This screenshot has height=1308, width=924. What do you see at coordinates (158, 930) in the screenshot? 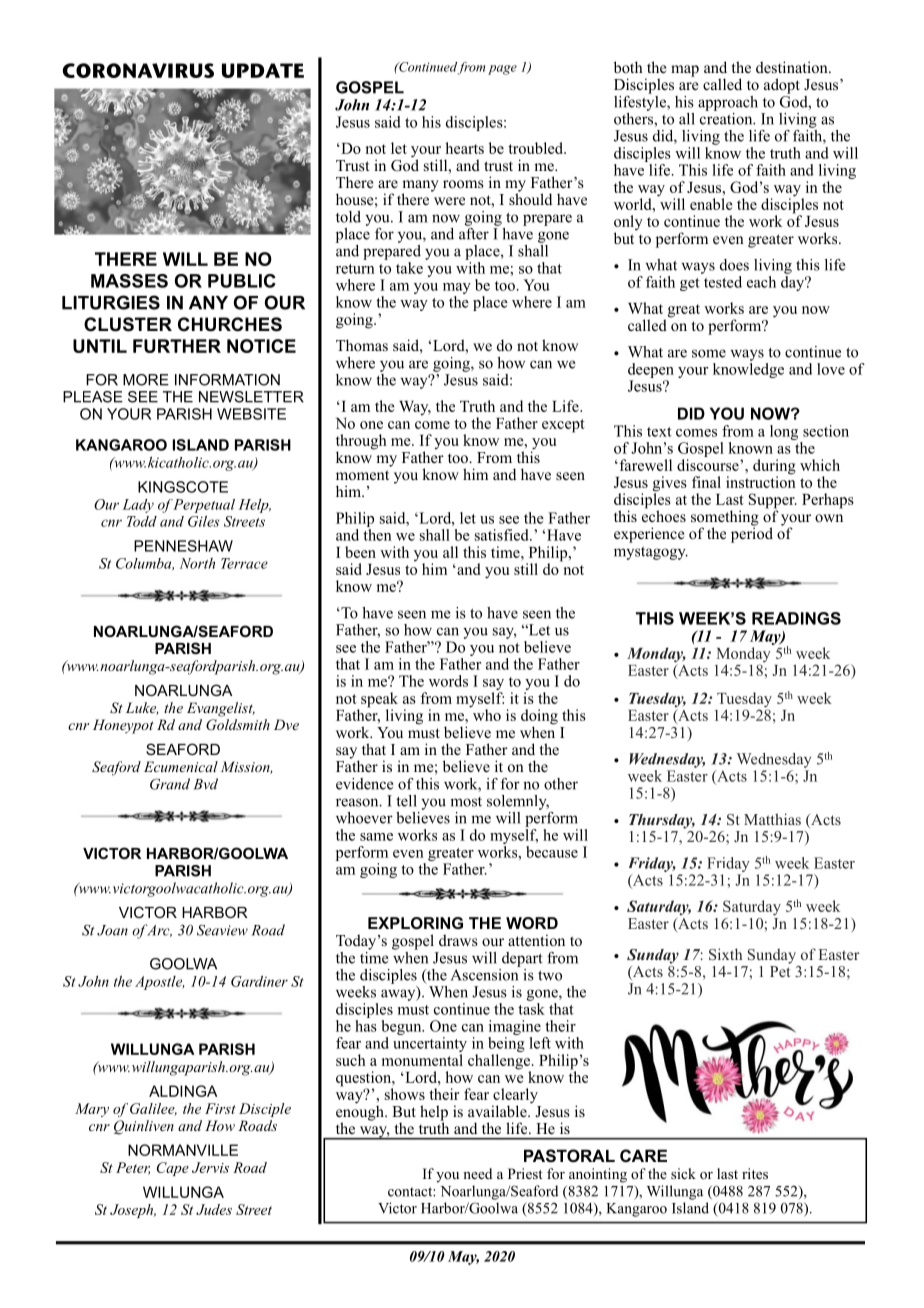
I see `Arc` at bounding box center [158, 930].
